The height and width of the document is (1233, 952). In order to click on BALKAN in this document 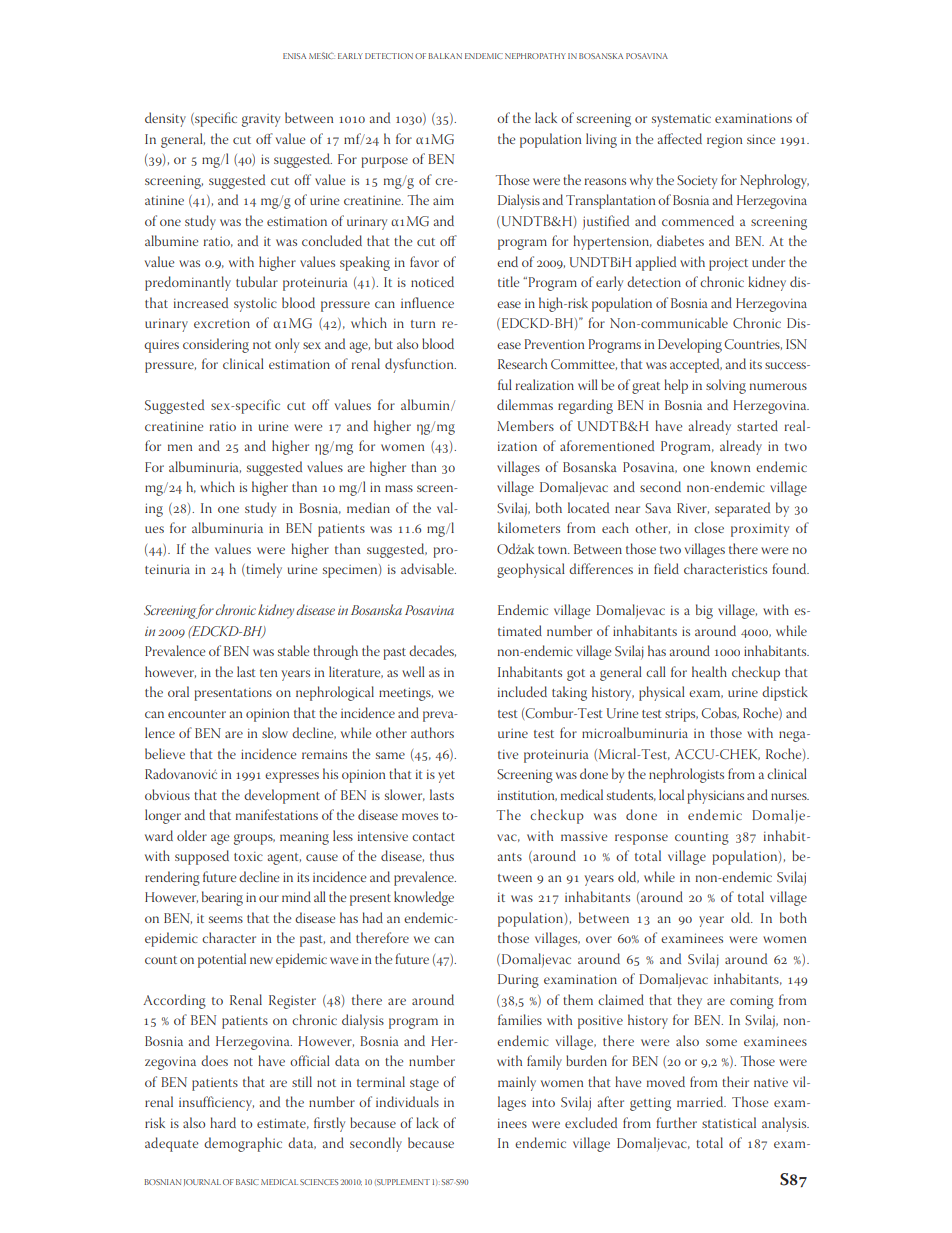, I will do `click(445, 56)`.
